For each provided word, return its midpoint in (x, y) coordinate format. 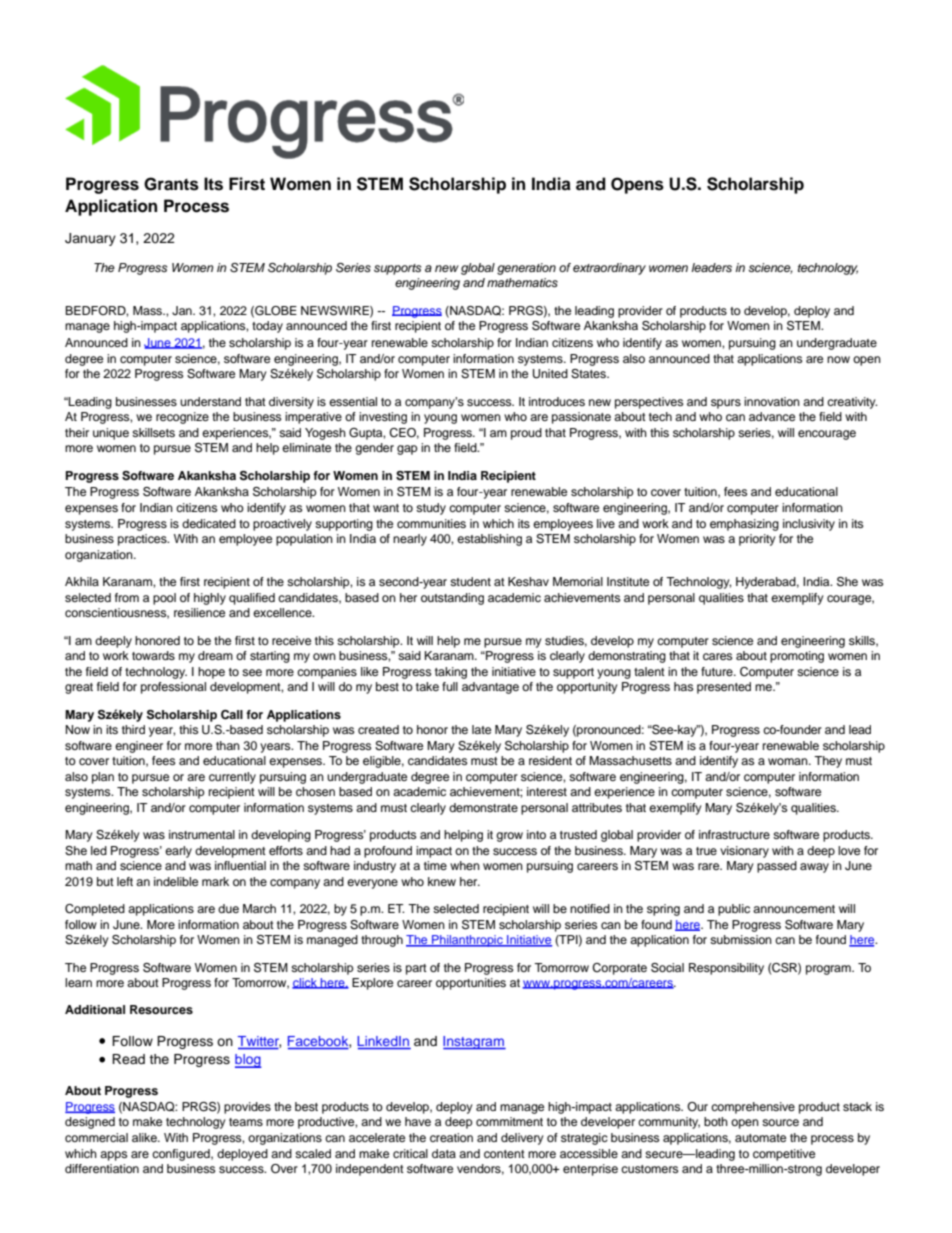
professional (173, 688)
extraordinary (609, 269)
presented (724, 688)
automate (760, 1138)
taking (451, 673)
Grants (171, 184)
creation (451, 1137)
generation (526, 269)
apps (113, 1156)
